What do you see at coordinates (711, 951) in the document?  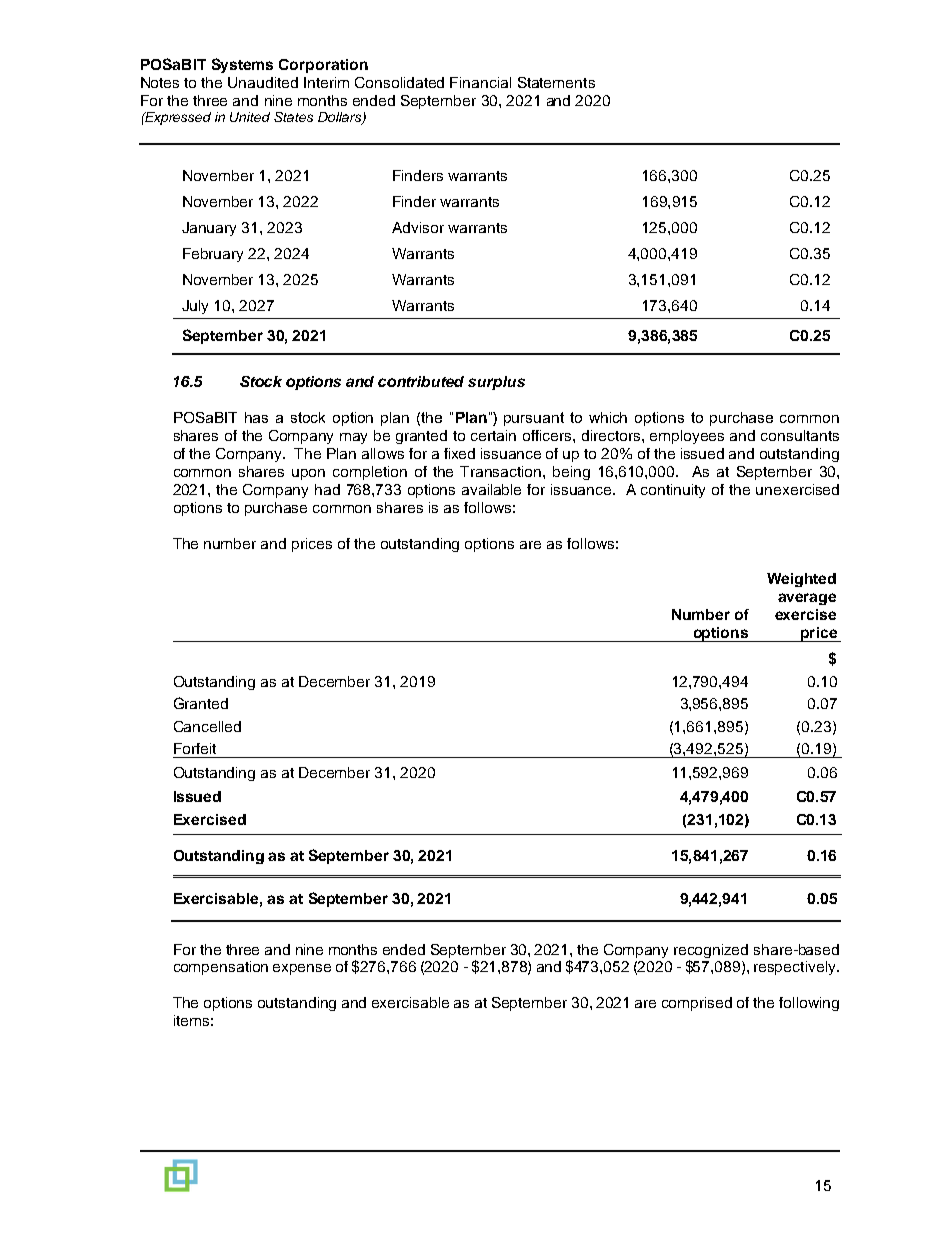 I see `recognized` at bounding box center [711, 951].
